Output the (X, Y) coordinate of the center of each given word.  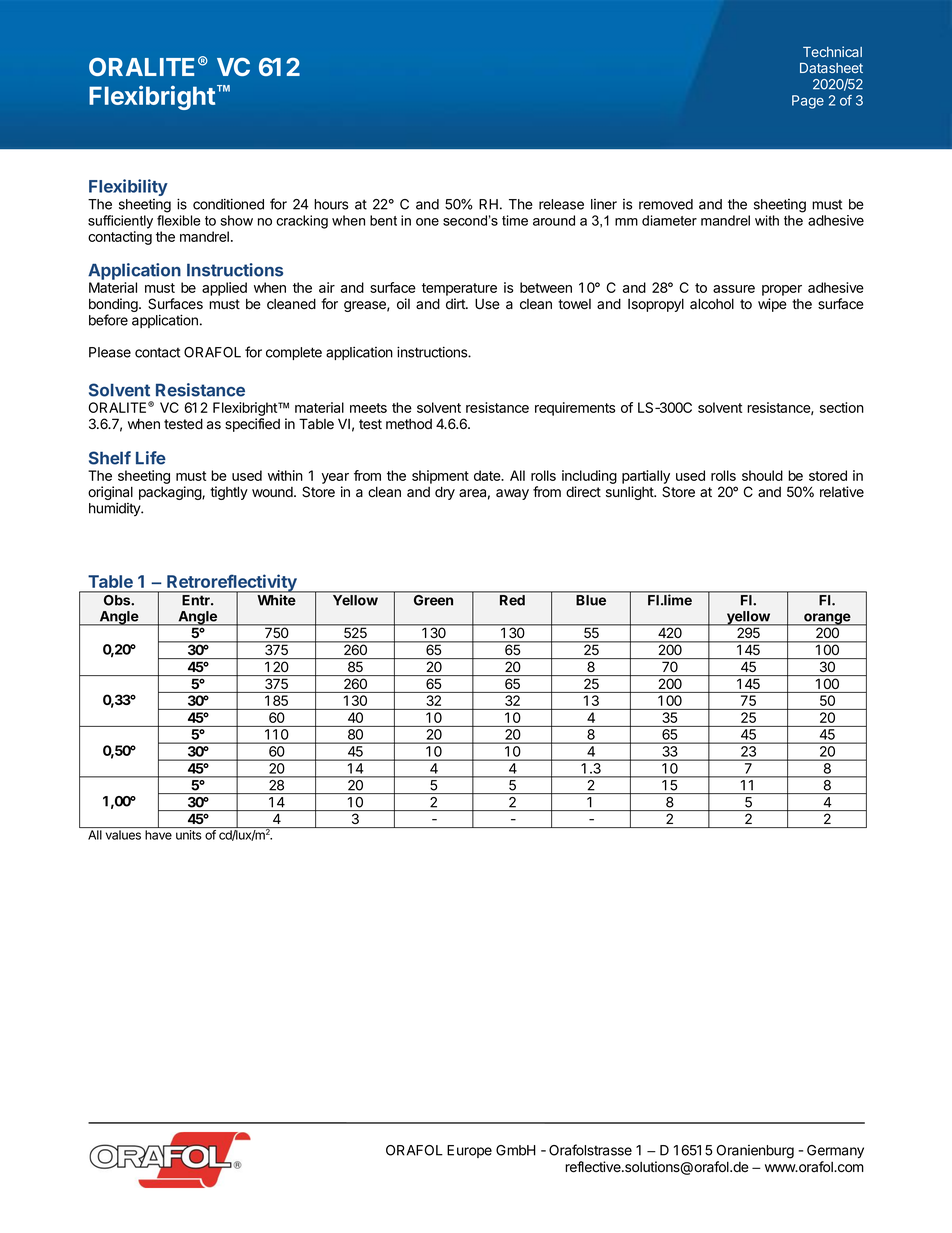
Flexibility (128, 187)
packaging (171, 493)
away (512, 494)
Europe (469, 1151)
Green (433, 600)
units (189, 835)
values (123, 835)
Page (808, 102)
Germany (835, 1152)
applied (224, 289)
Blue (591, 600)
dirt (456, 303)
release (561, 204)
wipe (772, 305)
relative (842, 492)
